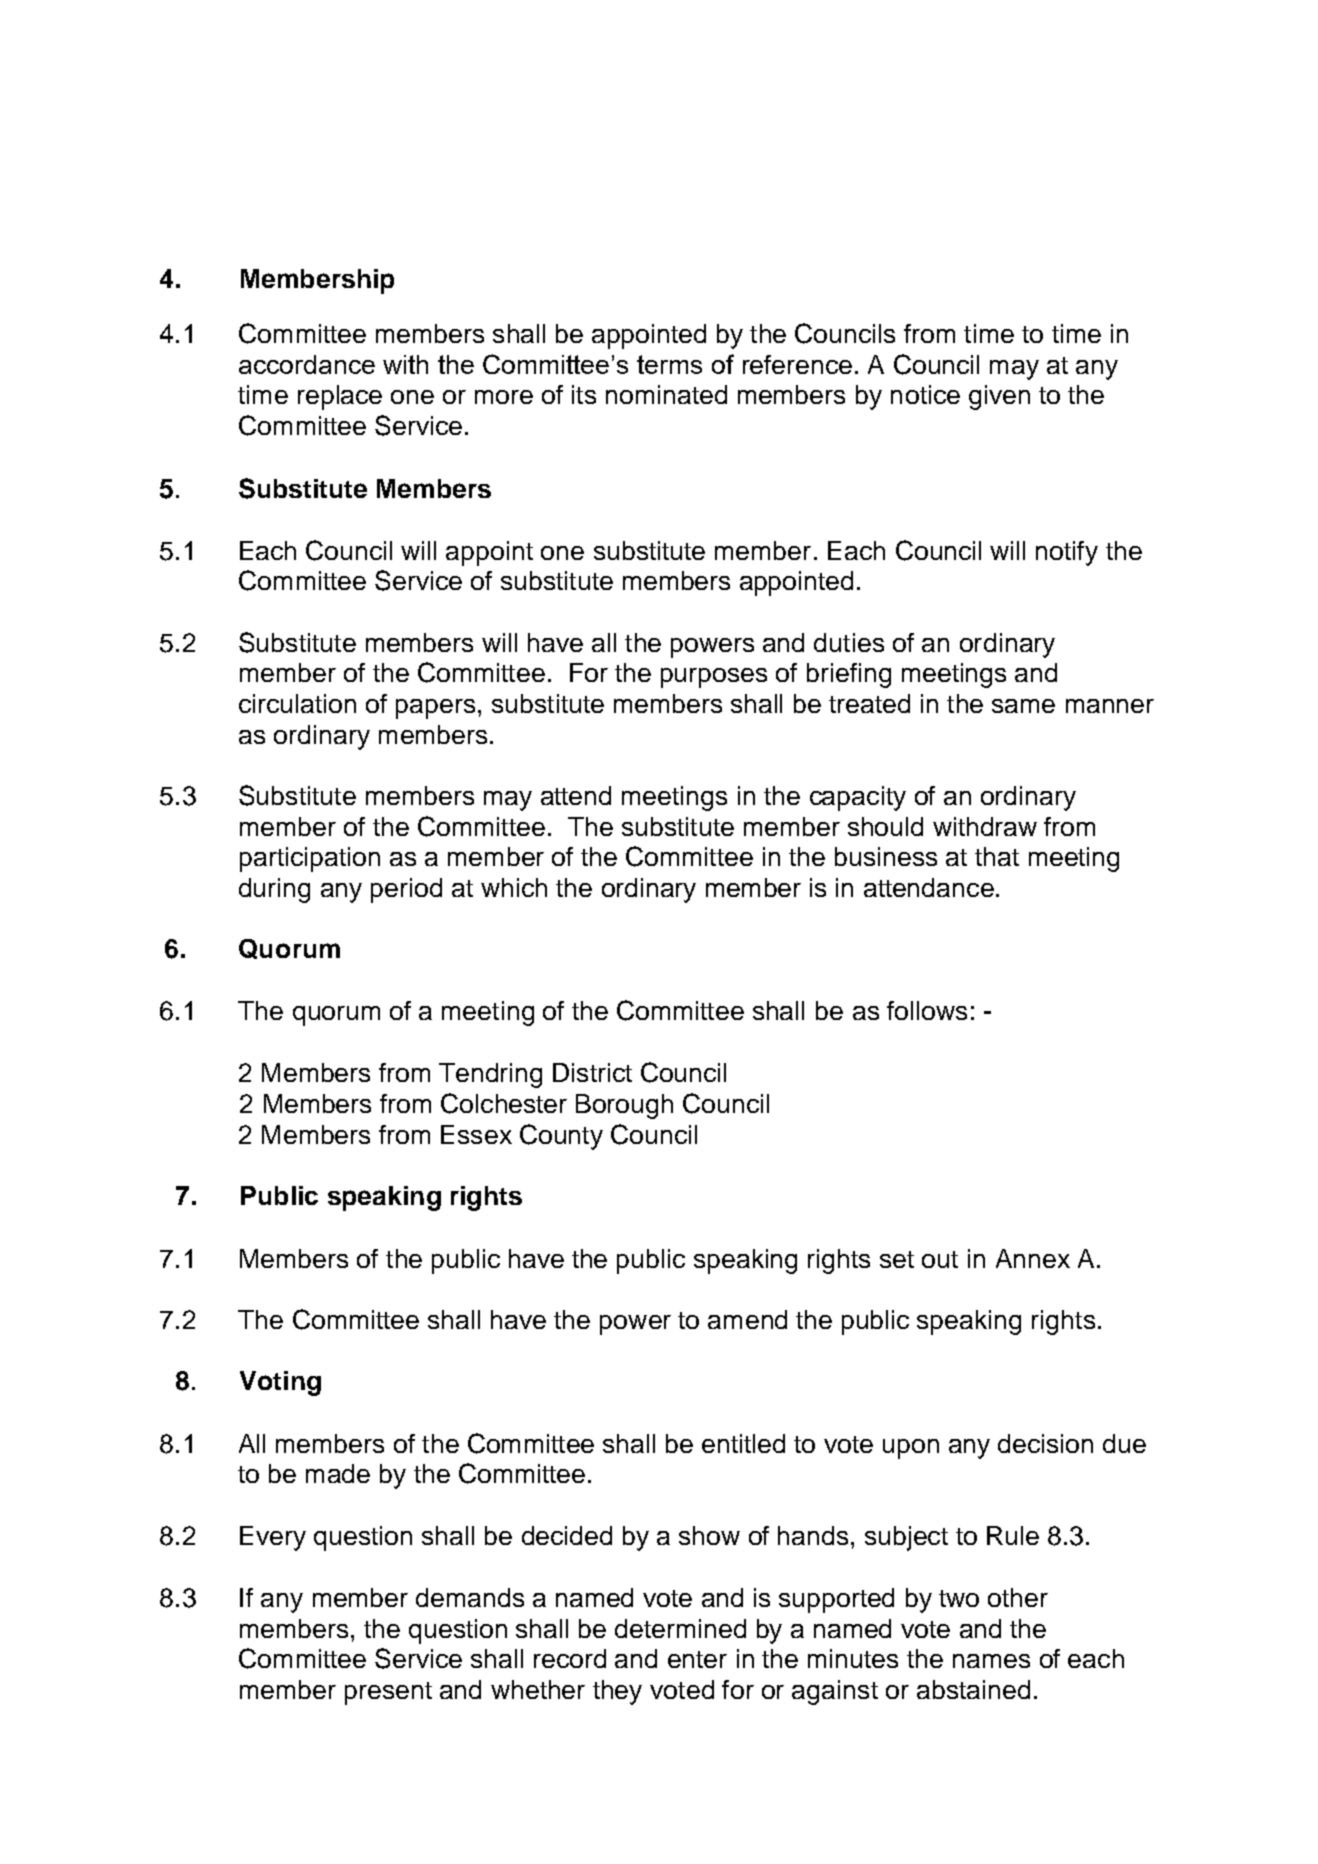  Describe the element at coordinates (714, 678) in the page. I see `purposes` at that location.
